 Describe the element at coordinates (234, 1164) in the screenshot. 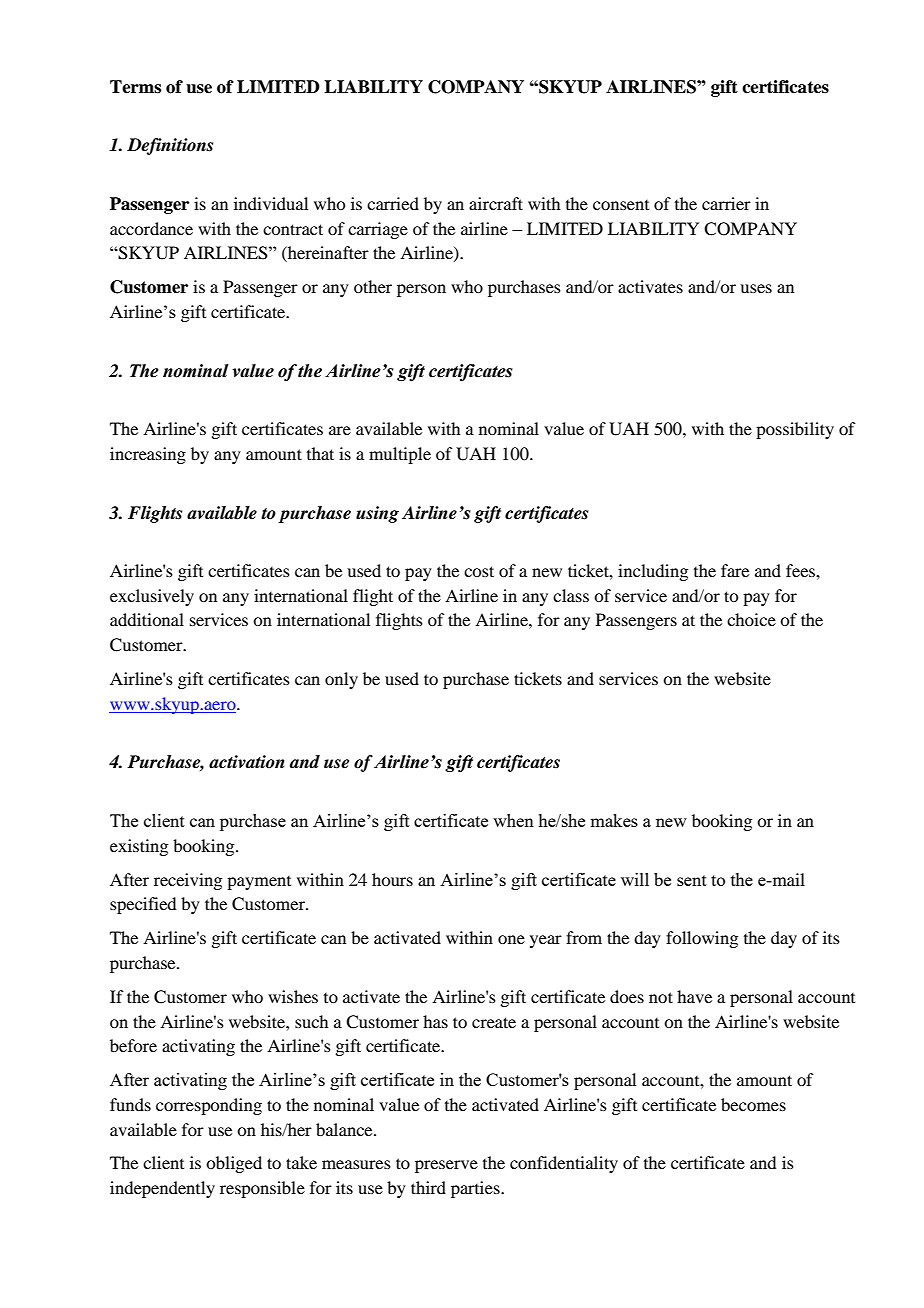

I see `obliged` at that location.
